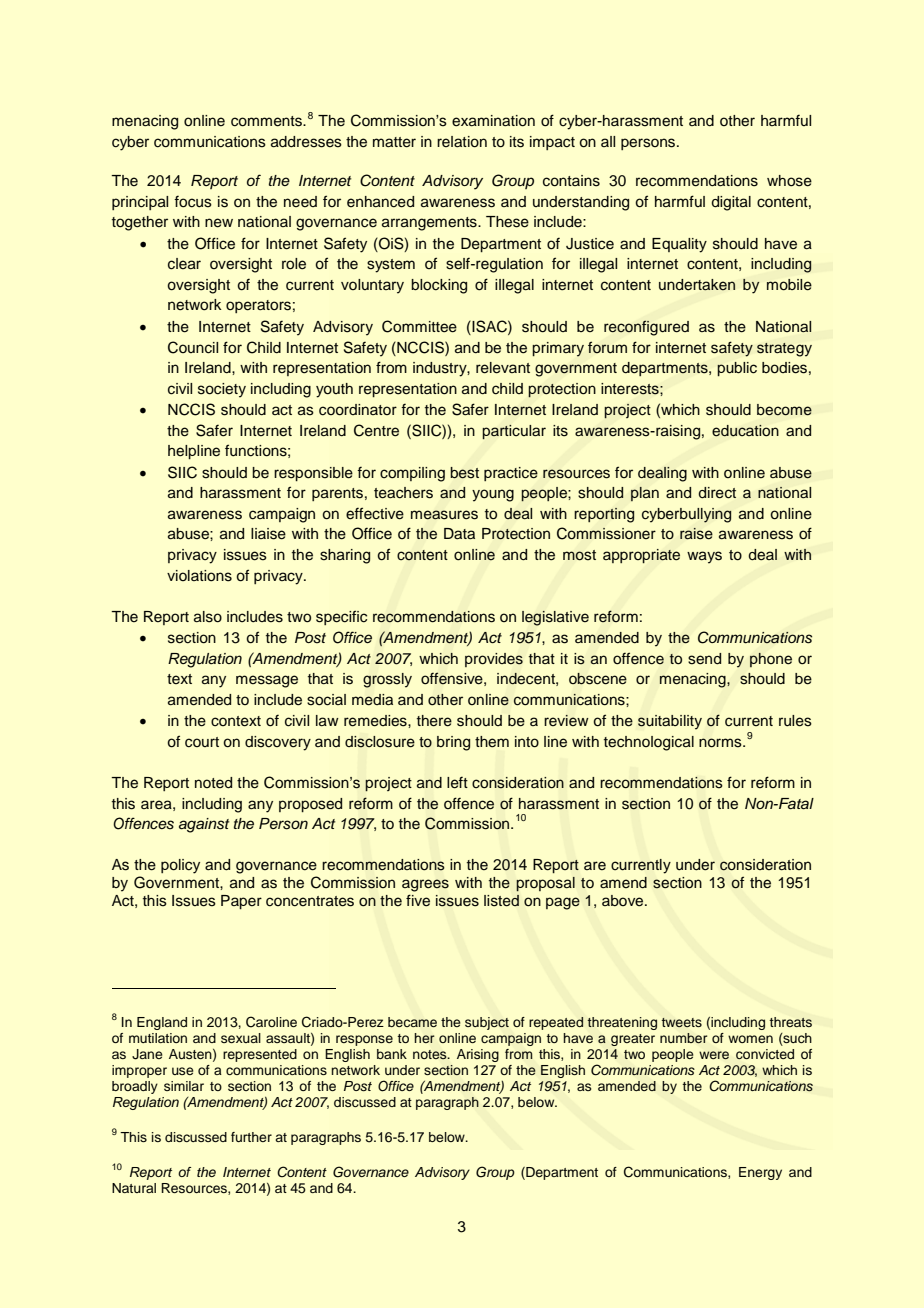  Describe the element at coordinates (494, 660) in the screenshot. I see `provides` at that location.
